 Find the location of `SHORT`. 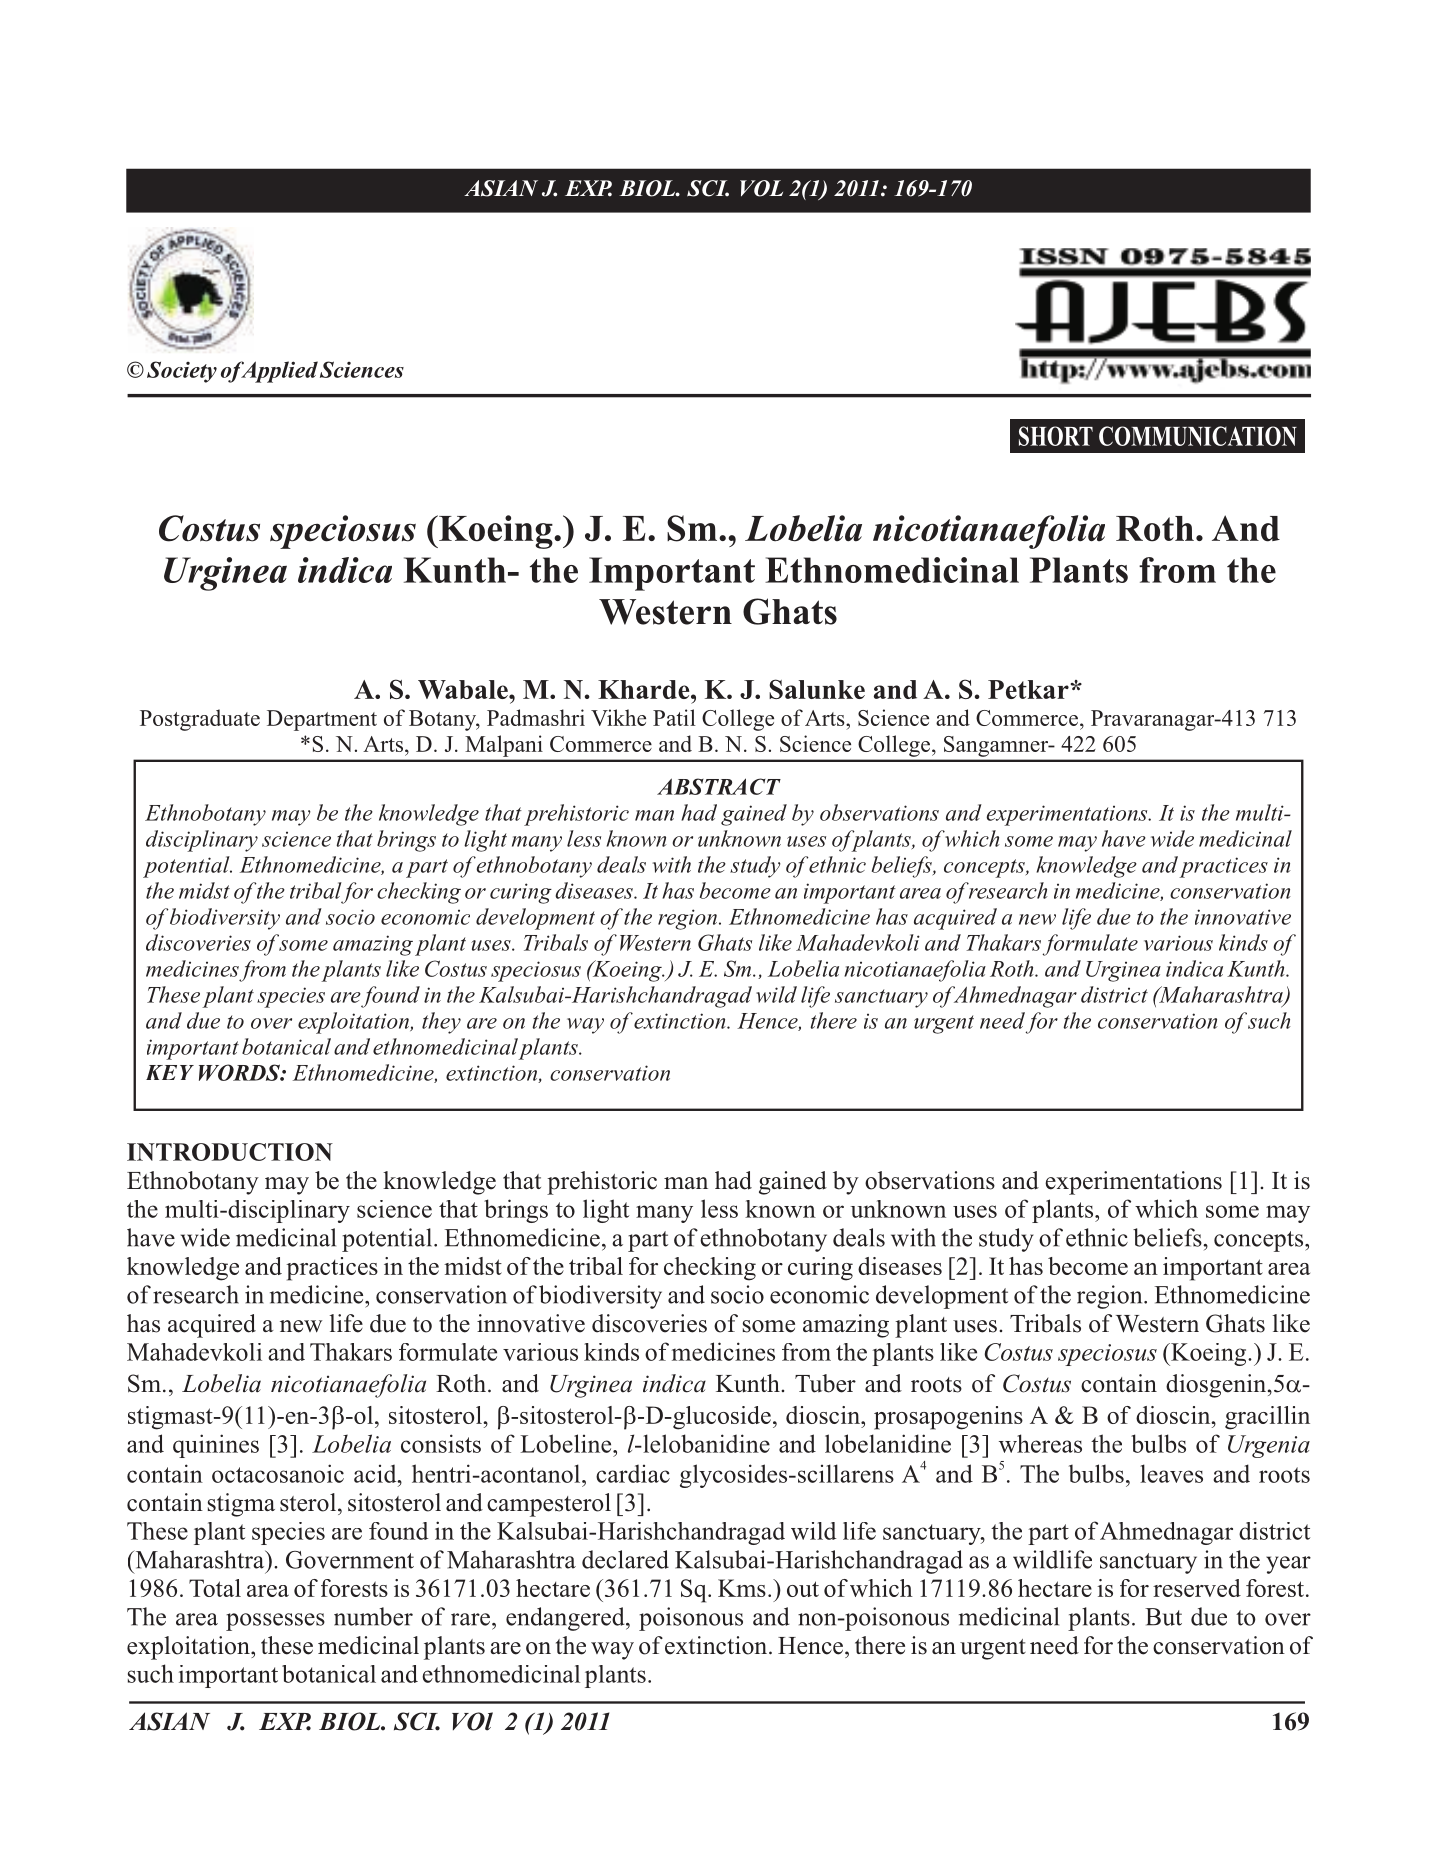

SHORT is located at coordinates (1056, 436).
